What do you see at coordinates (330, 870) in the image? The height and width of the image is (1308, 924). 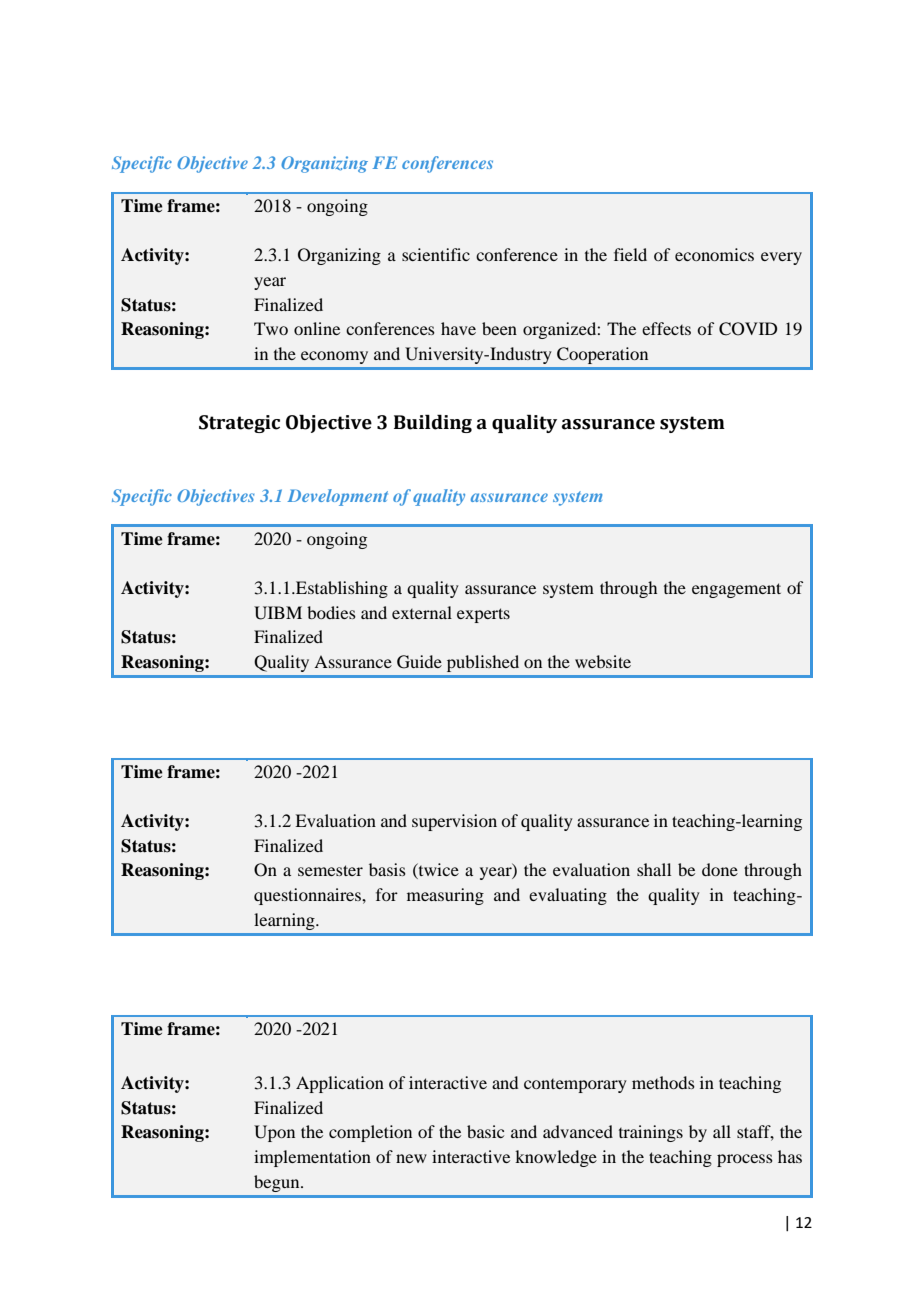 I see `semester` at bounding box center [330, 870].
